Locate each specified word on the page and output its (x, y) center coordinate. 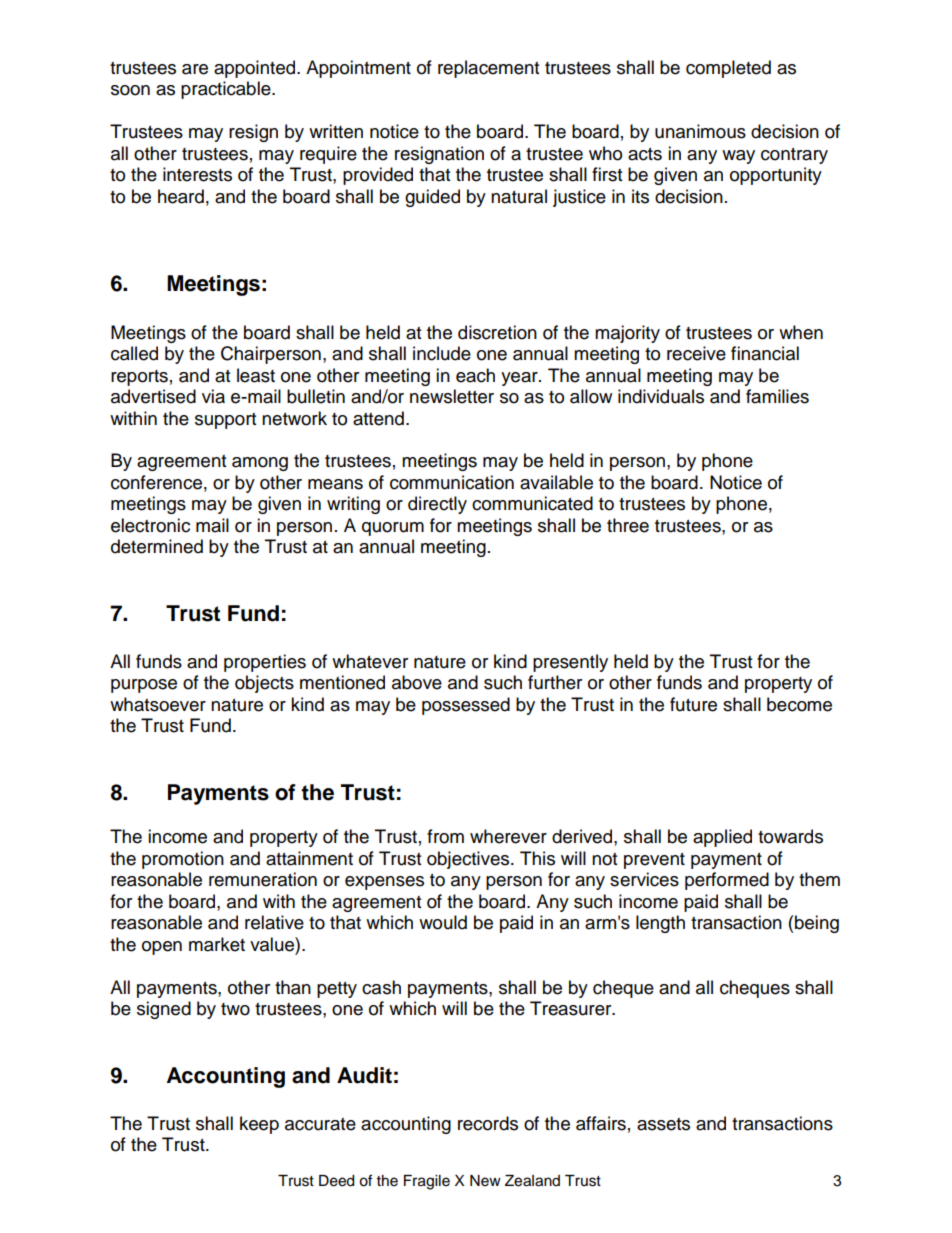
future (693, 704)
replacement (488, 69)
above (417, 682)
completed (728, 69)
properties (265, 663)
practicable (227, 90)
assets (663, 1124)
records (488, 1123)
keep (259, 1125)
